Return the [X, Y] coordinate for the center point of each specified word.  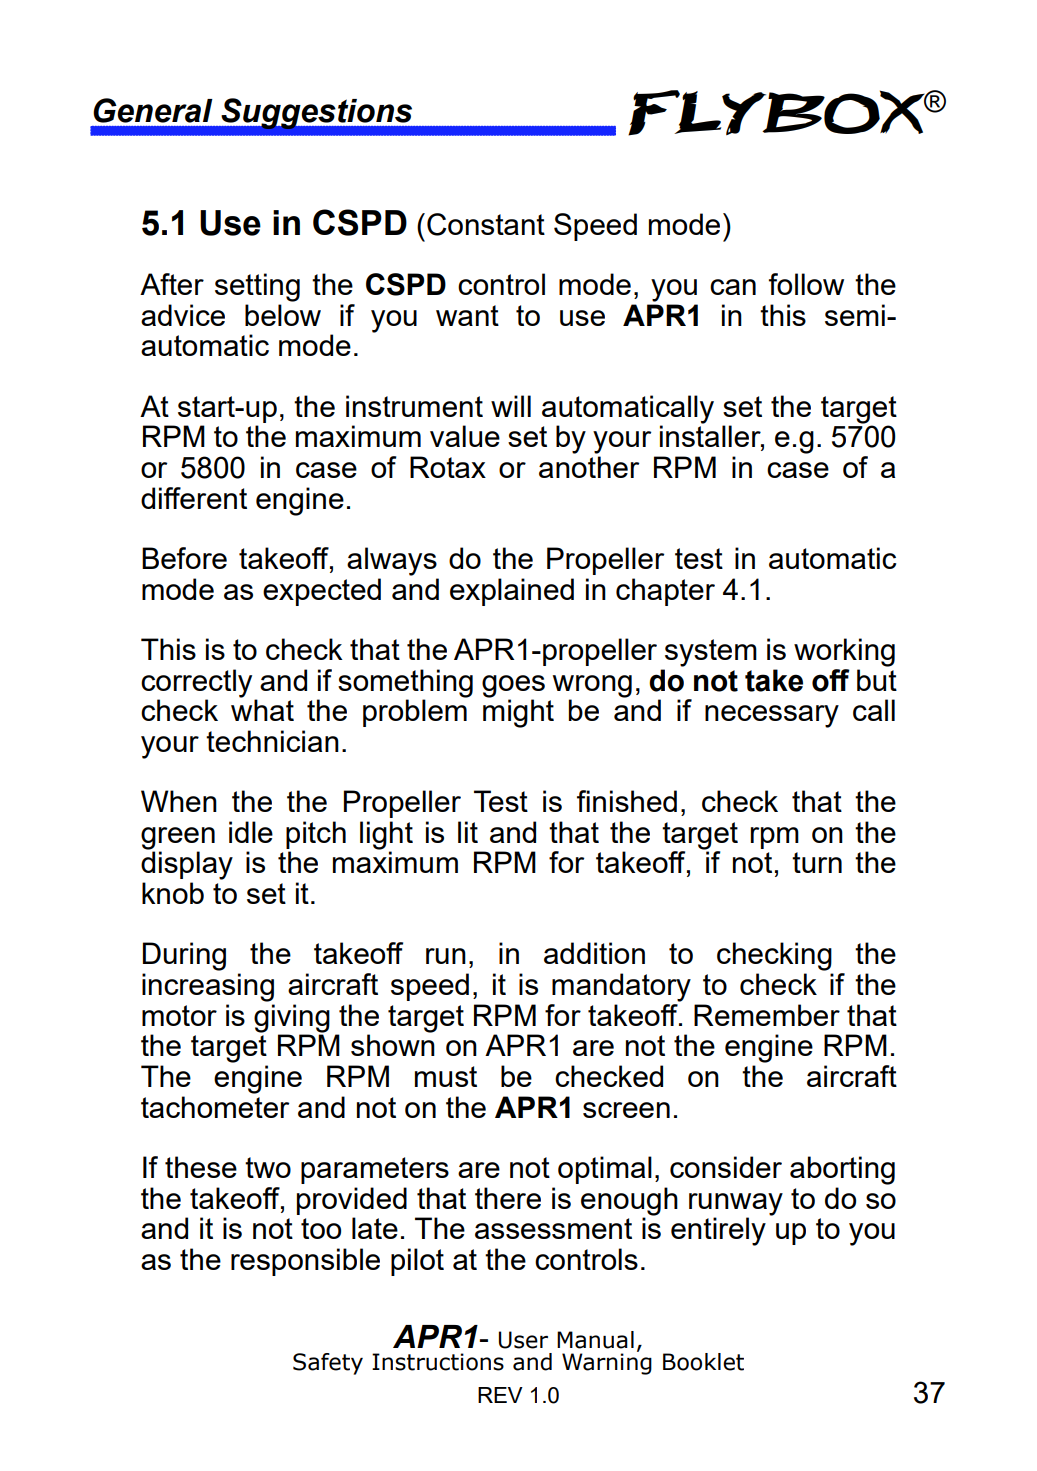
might [518, 712]
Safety [328, 1364]
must [446, 1076]
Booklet [703, 1362]
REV [500, 1395]
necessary [772, 716]
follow [806, 284]
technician [272, 741]
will [511, 406]
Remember [767, 1015]
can [733, 287]
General [153, 110]
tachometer [215, 1107]
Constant [486, 224]
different [194, 498]
